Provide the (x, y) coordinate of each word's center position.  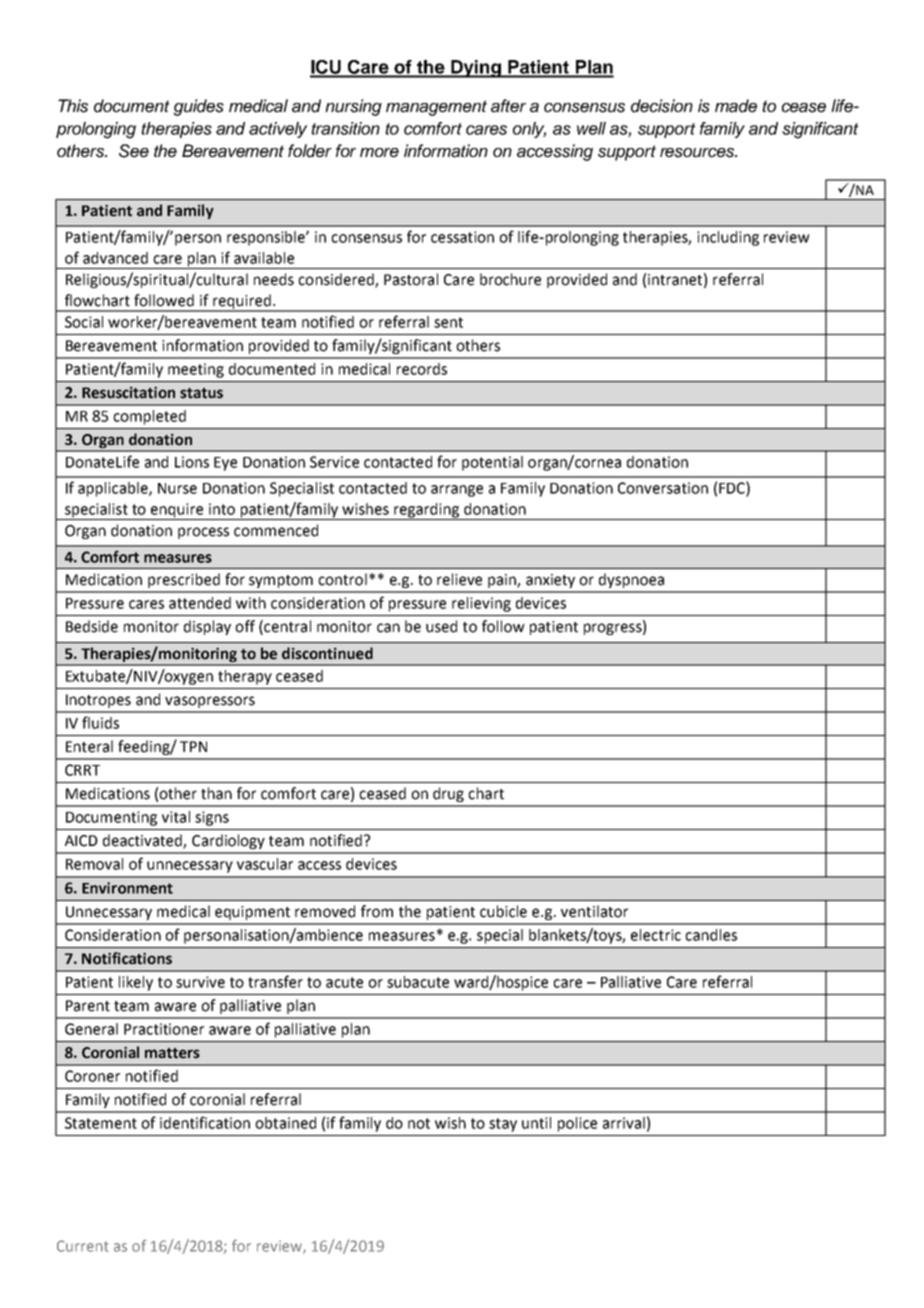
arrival (624, 1123)
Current (82, 1246)
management (436, 108)
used (441, 626)
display (207, 627)
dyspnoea (631, 580)
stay (503, 1125)
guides (198, 107)
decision (662, 106)
